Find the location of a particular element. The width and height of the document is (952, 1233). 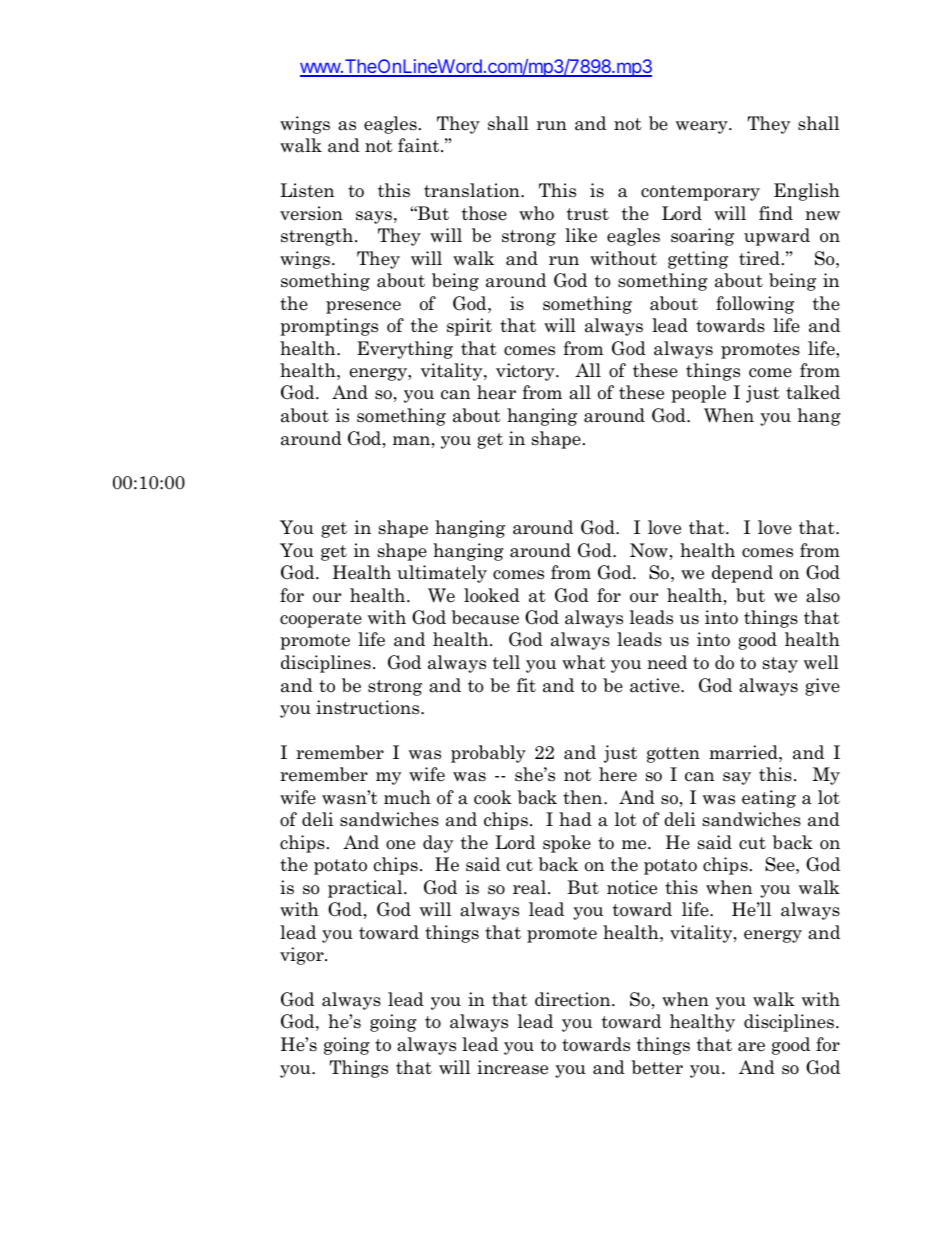

trust is located at coordinates (588, 214).
